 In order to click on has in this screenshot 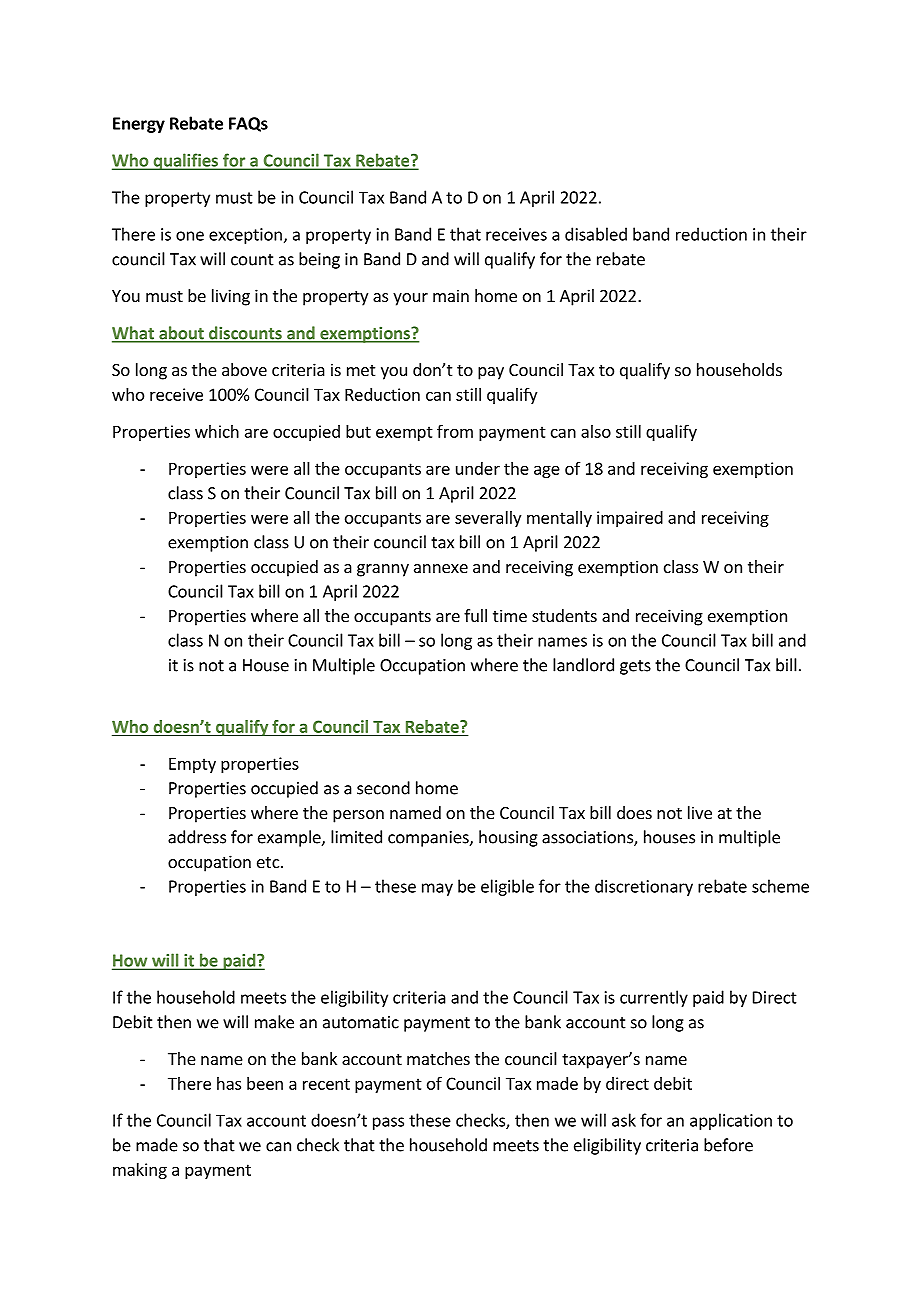, I will do `click(229, 1083)`.
